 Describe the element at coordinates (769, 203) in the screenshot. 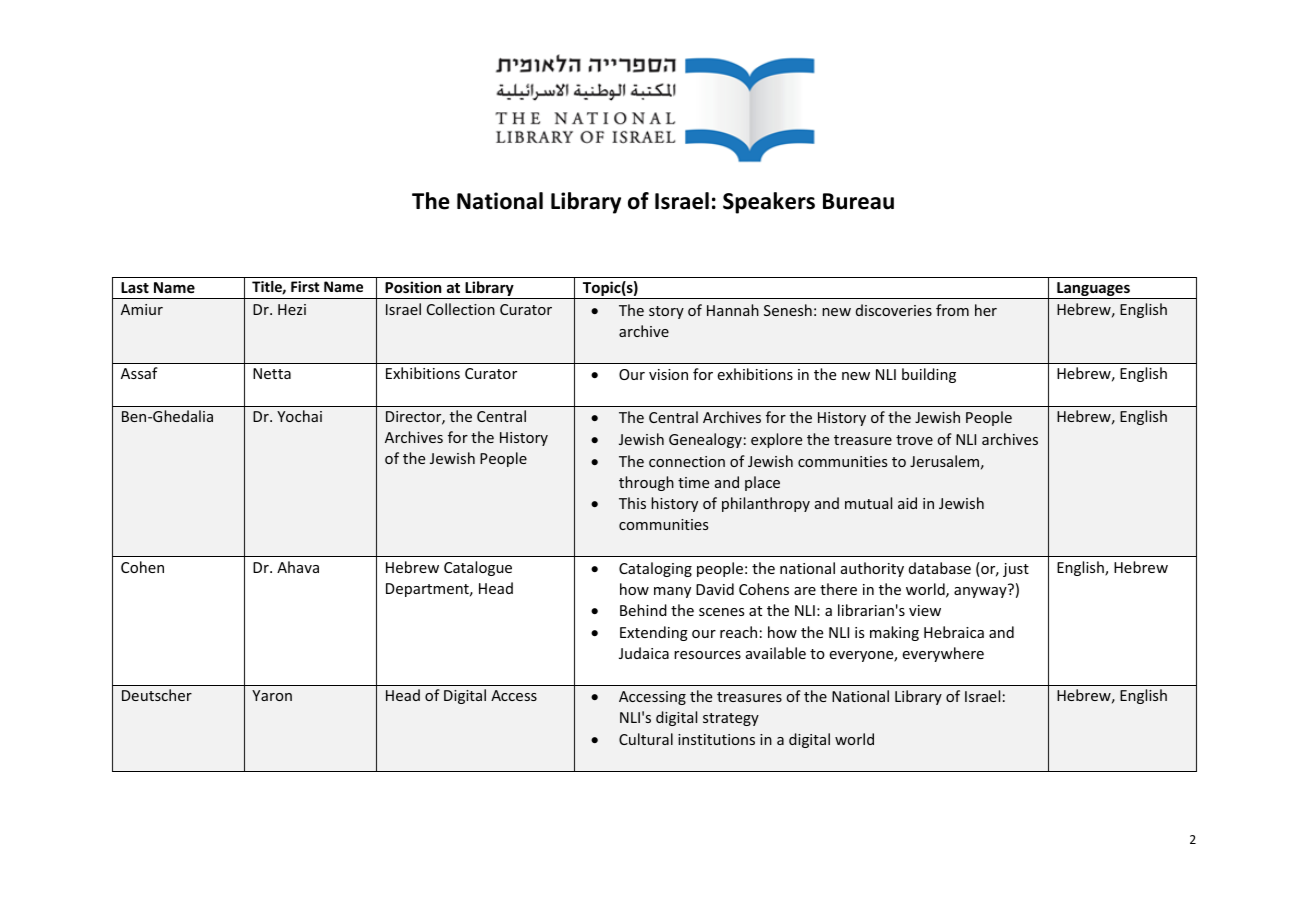

I see `Speakers` at that location.
